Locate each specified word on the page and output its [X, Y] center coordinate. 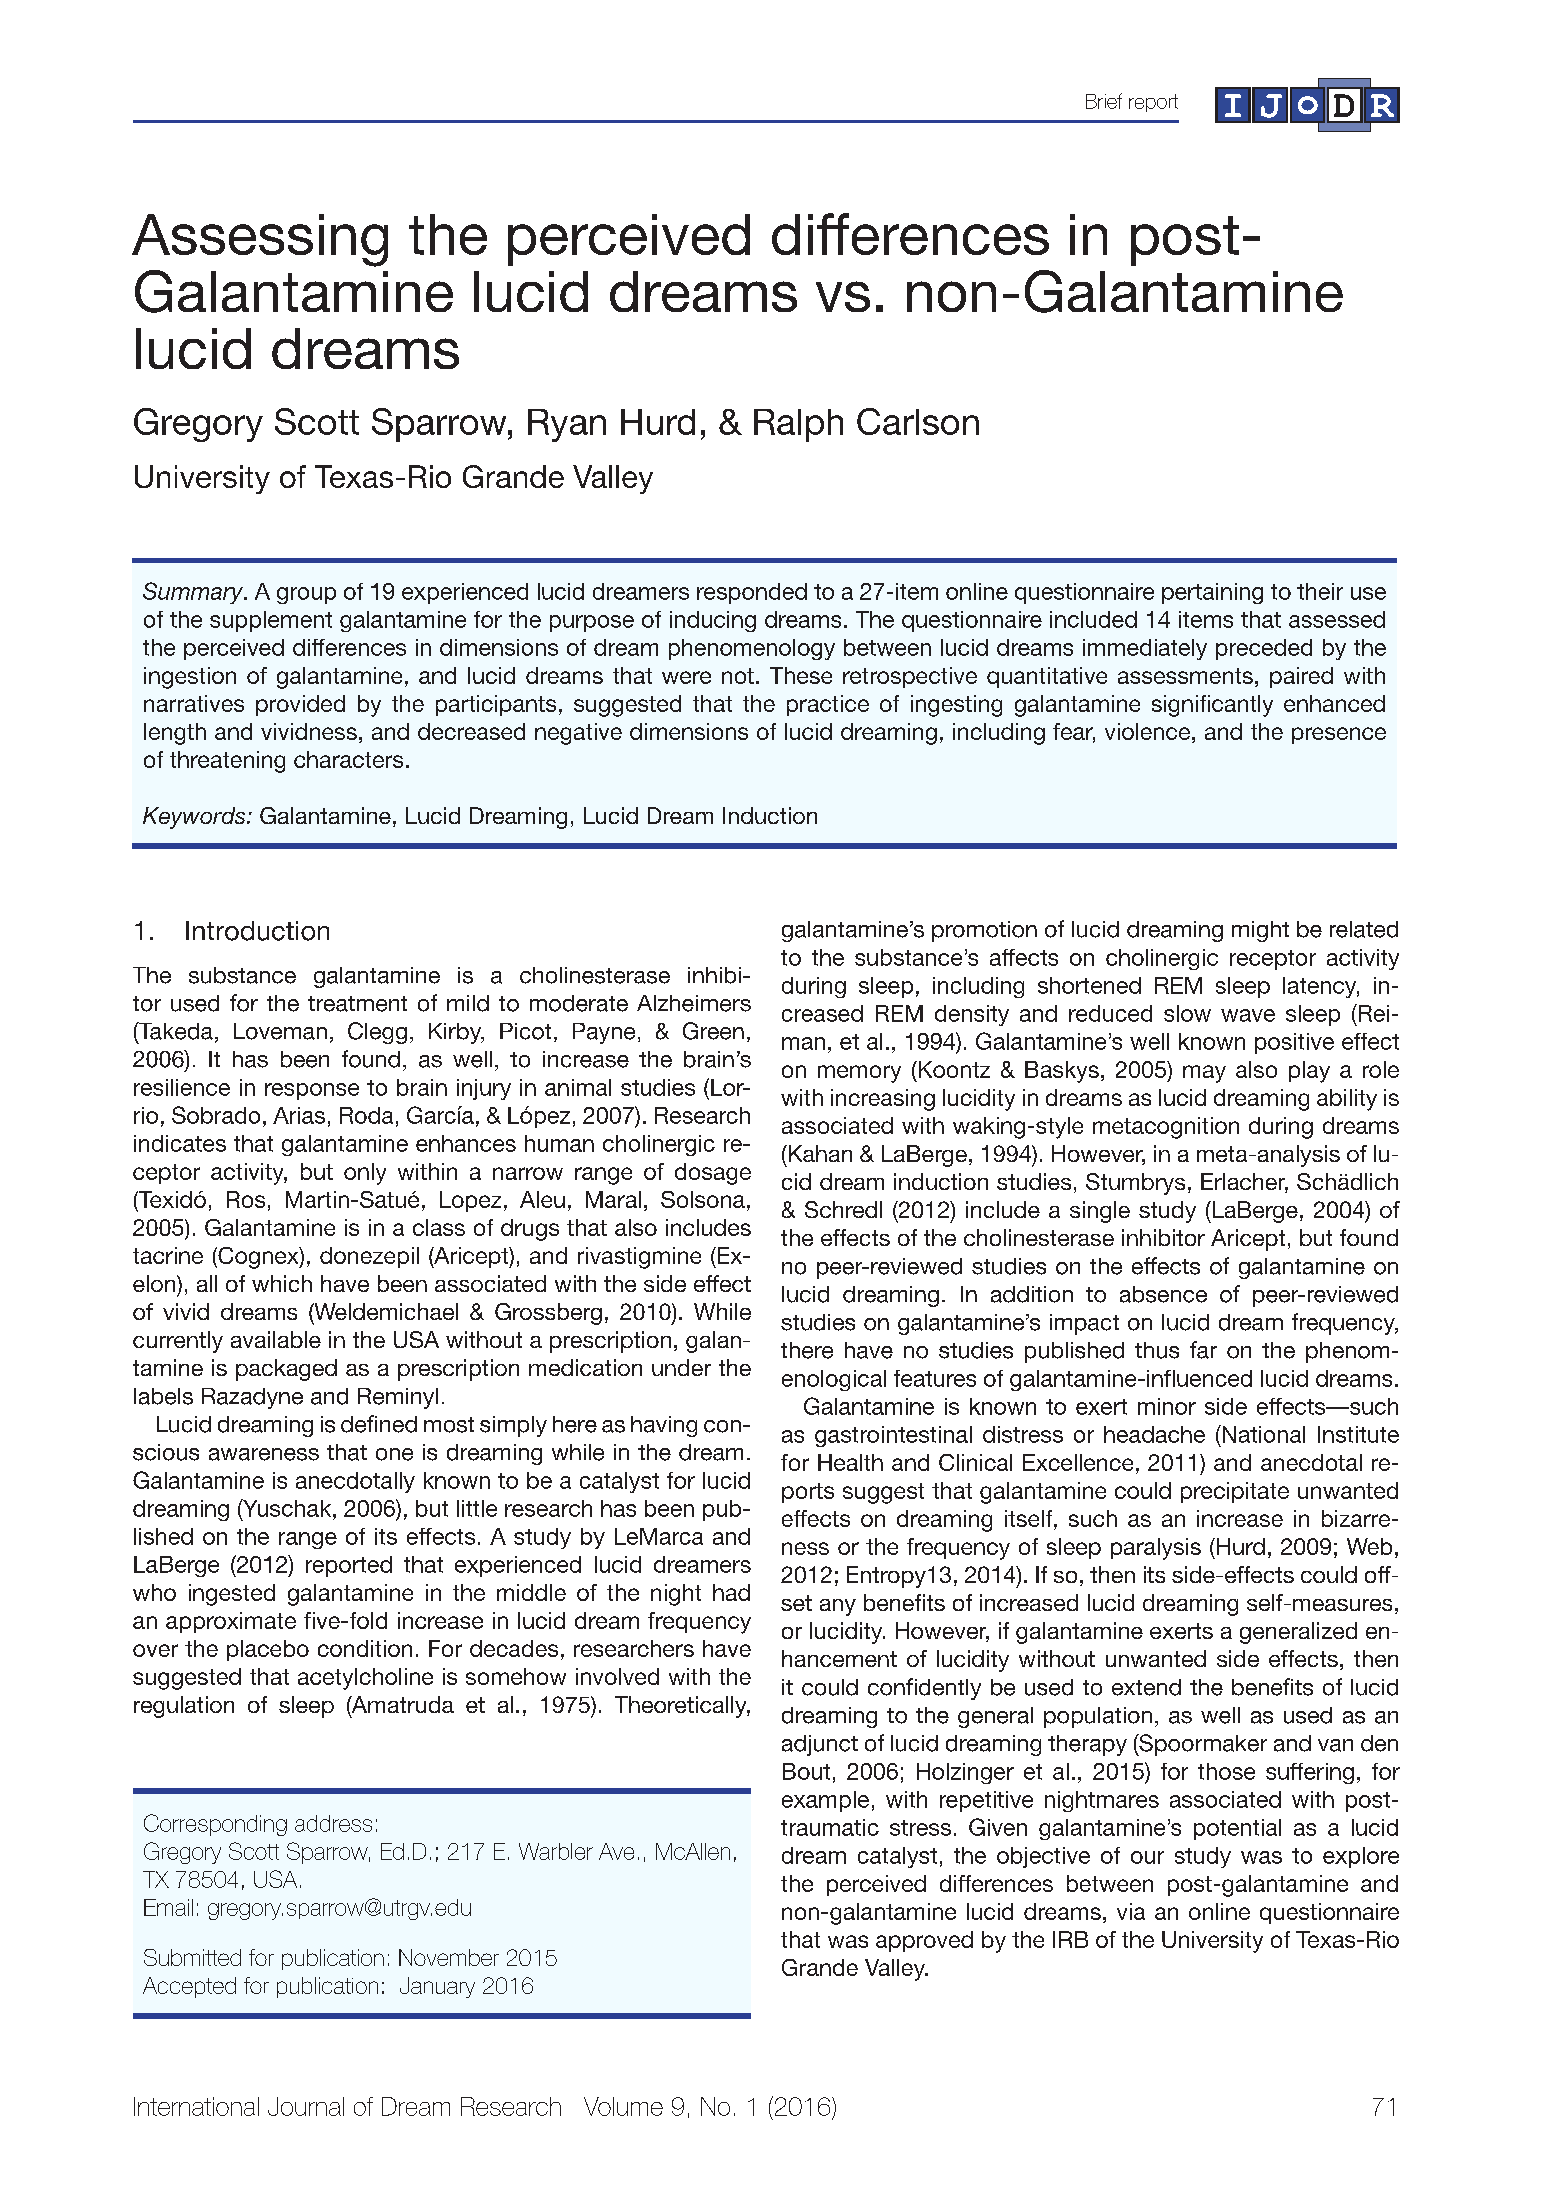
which [282, 1283]
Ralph [798, 425]
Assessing [260, 240]
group [306, 595]
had [731, 1592]
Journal [306, 2106]
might [1260, 931]
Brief [1104, 101]
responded [752, 593]
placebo [268, 1650]
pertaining [1212, 593]
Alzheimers [694, 1003]
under [681, 1367]
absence [1163, 1294]
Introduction [257, 931]
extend [1146, 1687]
